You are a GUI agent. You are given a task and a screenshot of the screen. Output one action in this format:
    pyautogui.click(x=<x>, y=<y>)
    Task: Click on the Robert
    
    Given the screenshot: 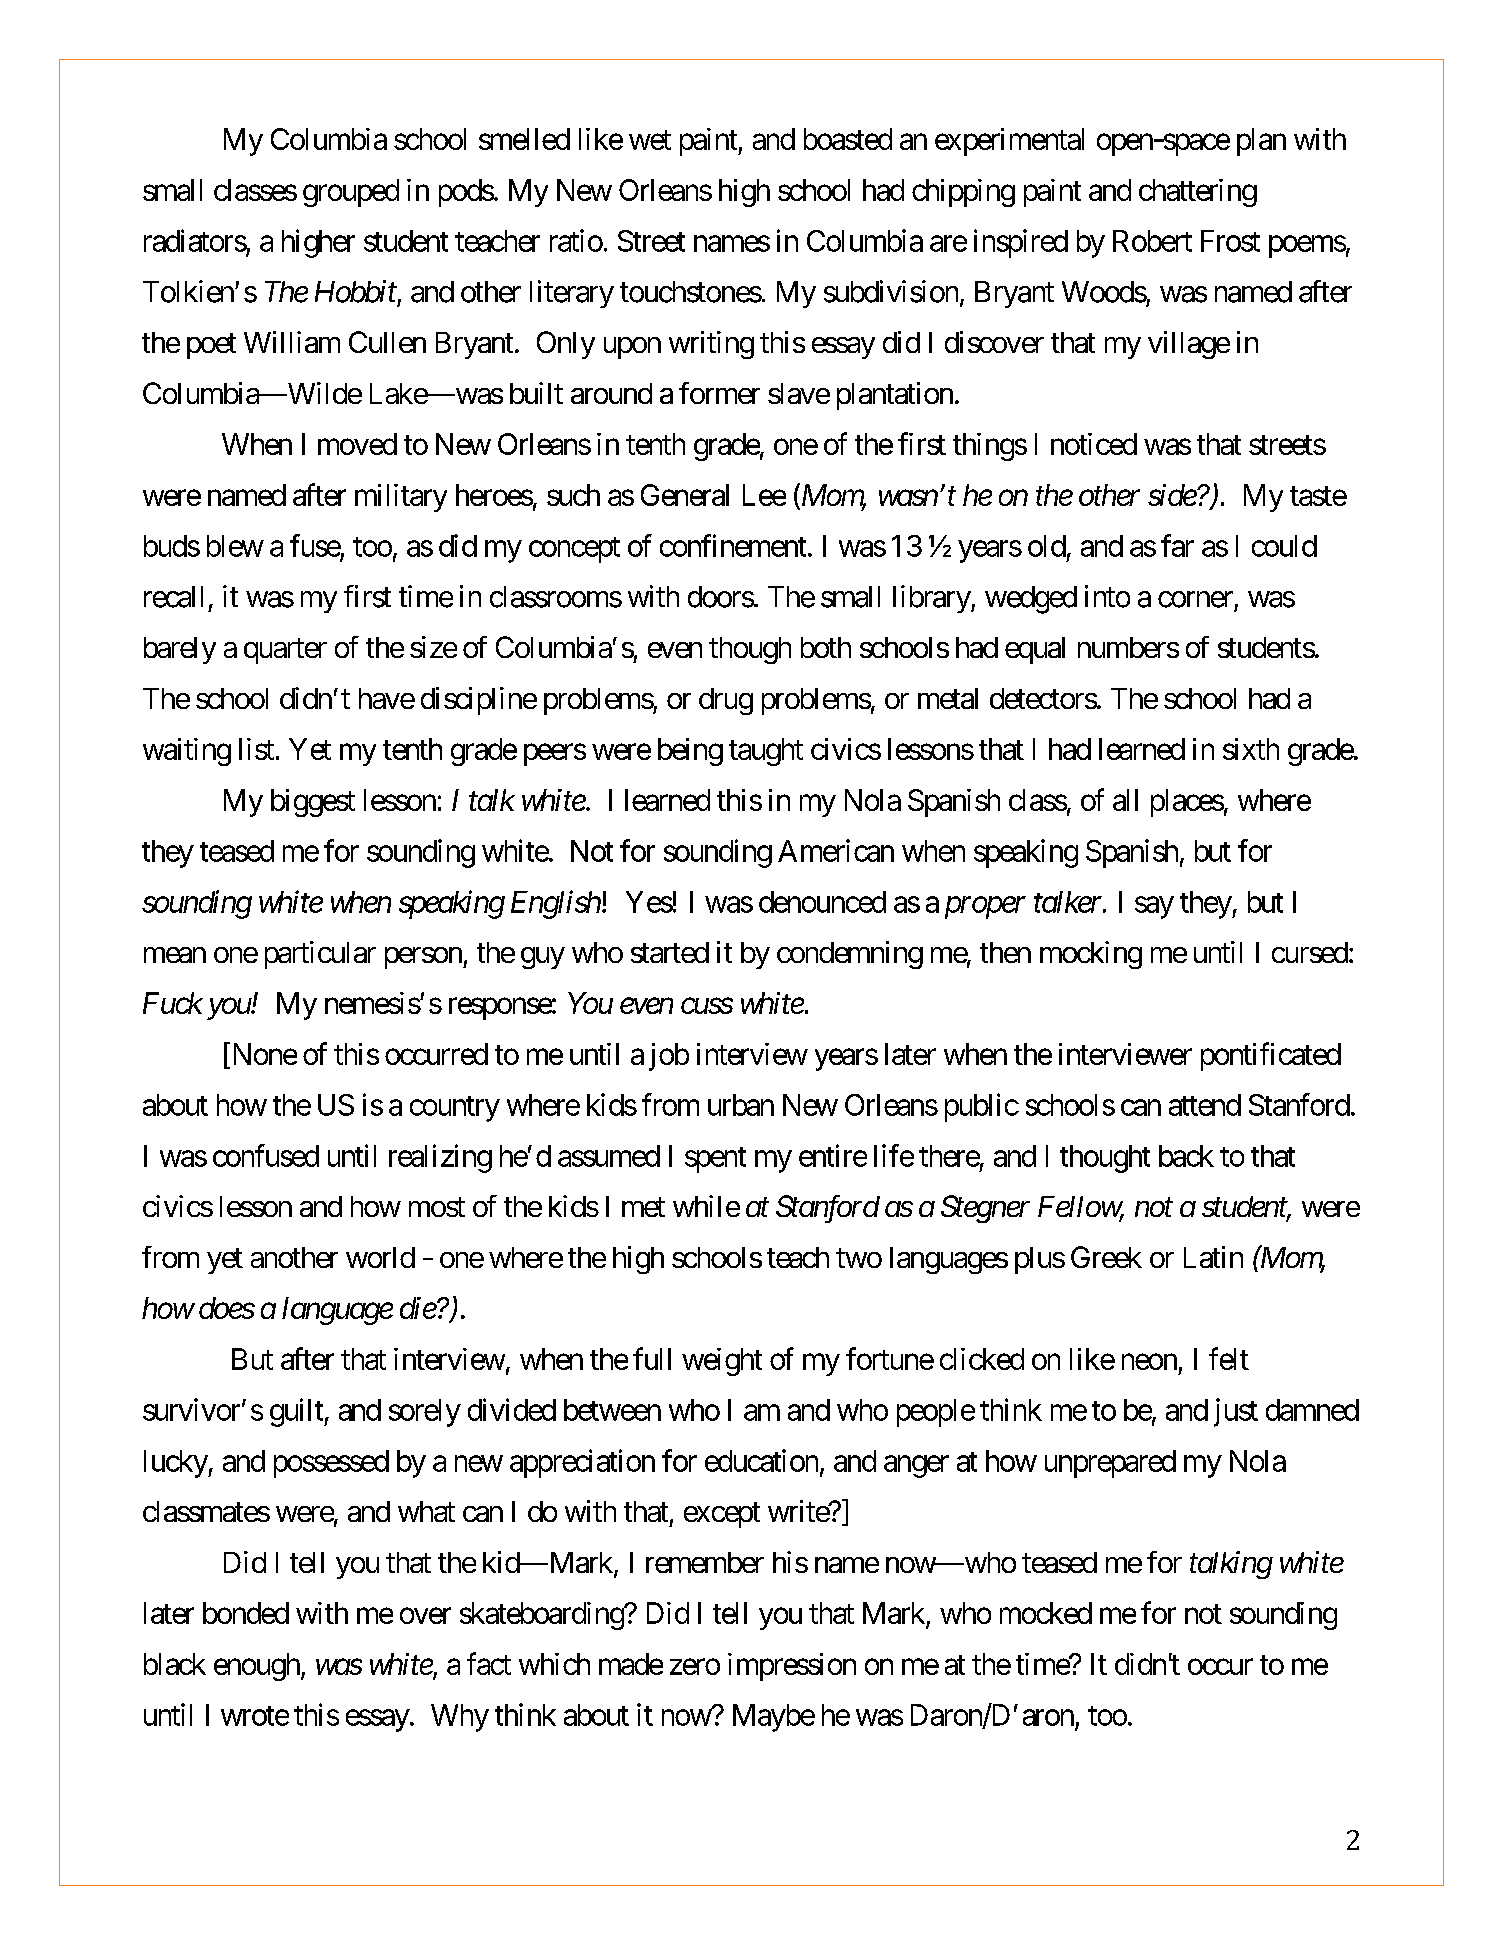 What is the action you would take?
    pyautogui.click(x=1152, y=241)
